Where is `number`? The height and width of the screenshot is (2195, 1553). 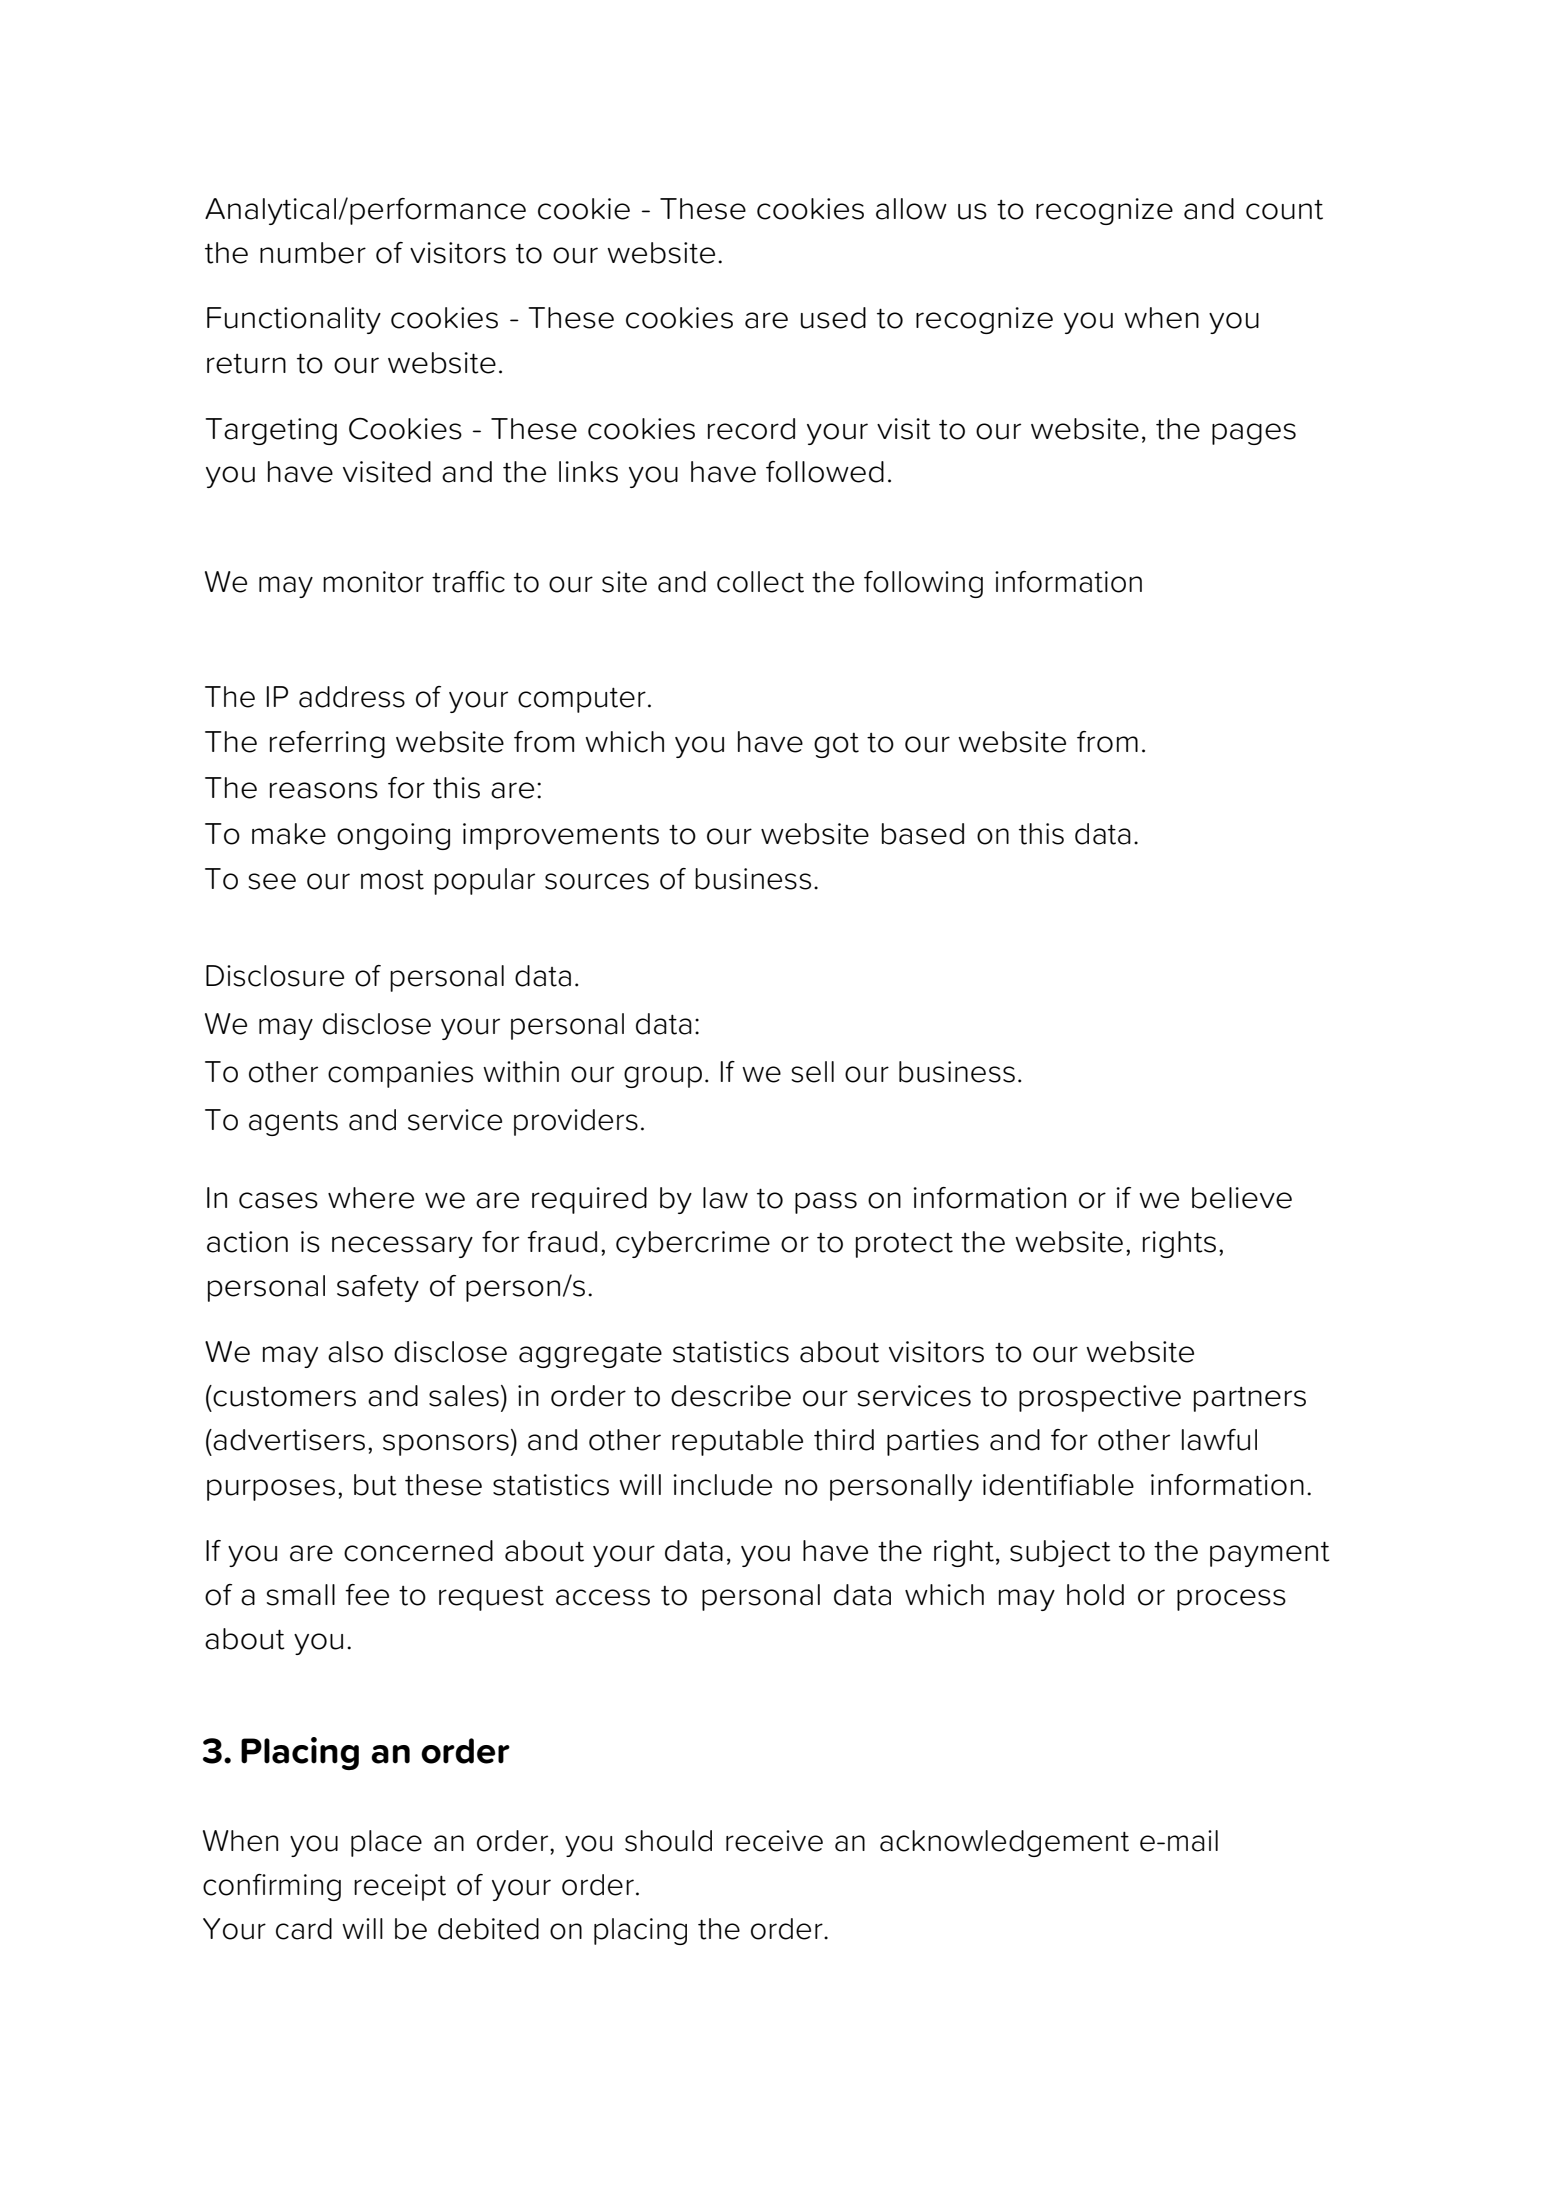 number is located at coordinates (313, 253).
